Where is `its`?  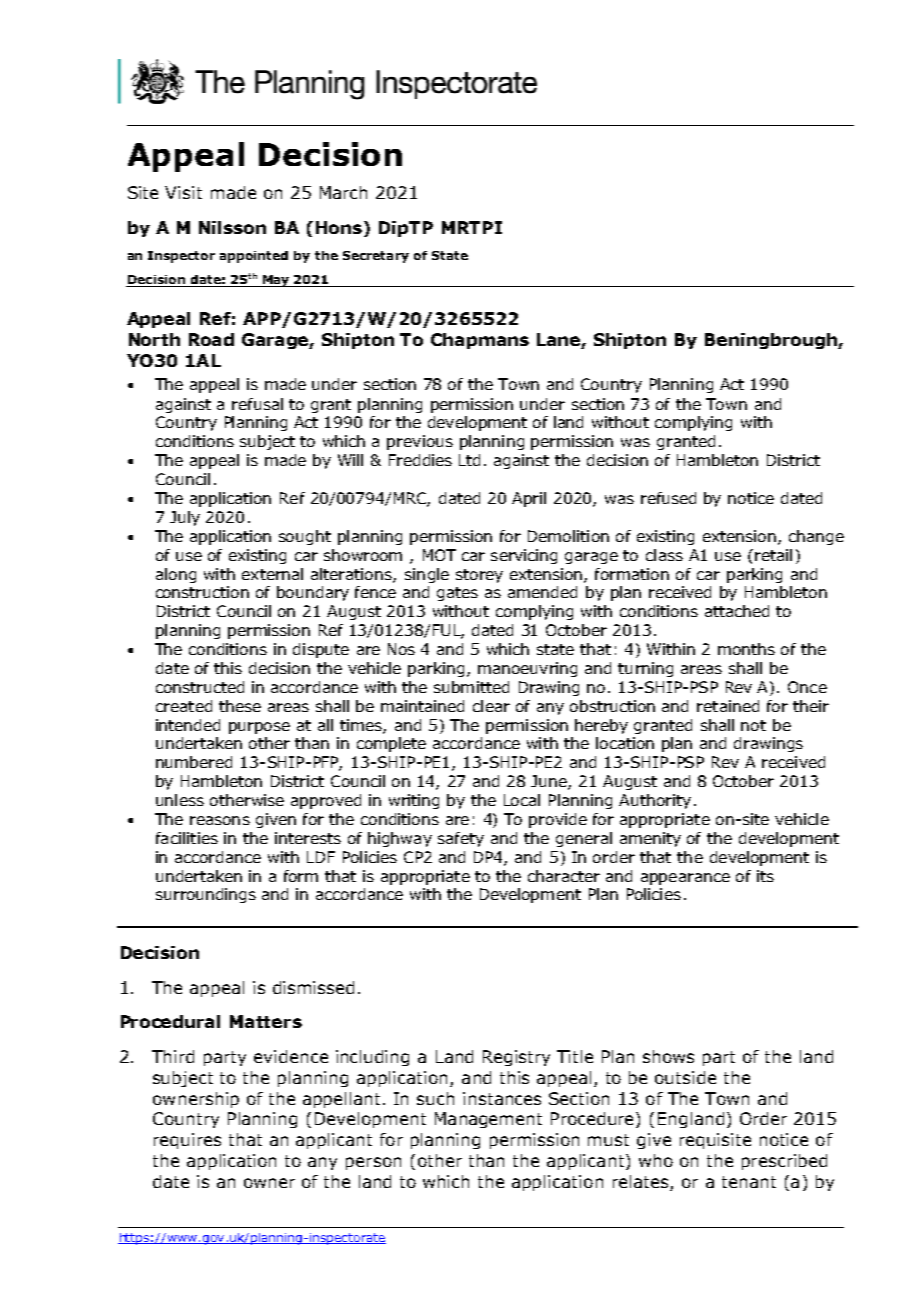 its is located at coordinates (765, 876).
